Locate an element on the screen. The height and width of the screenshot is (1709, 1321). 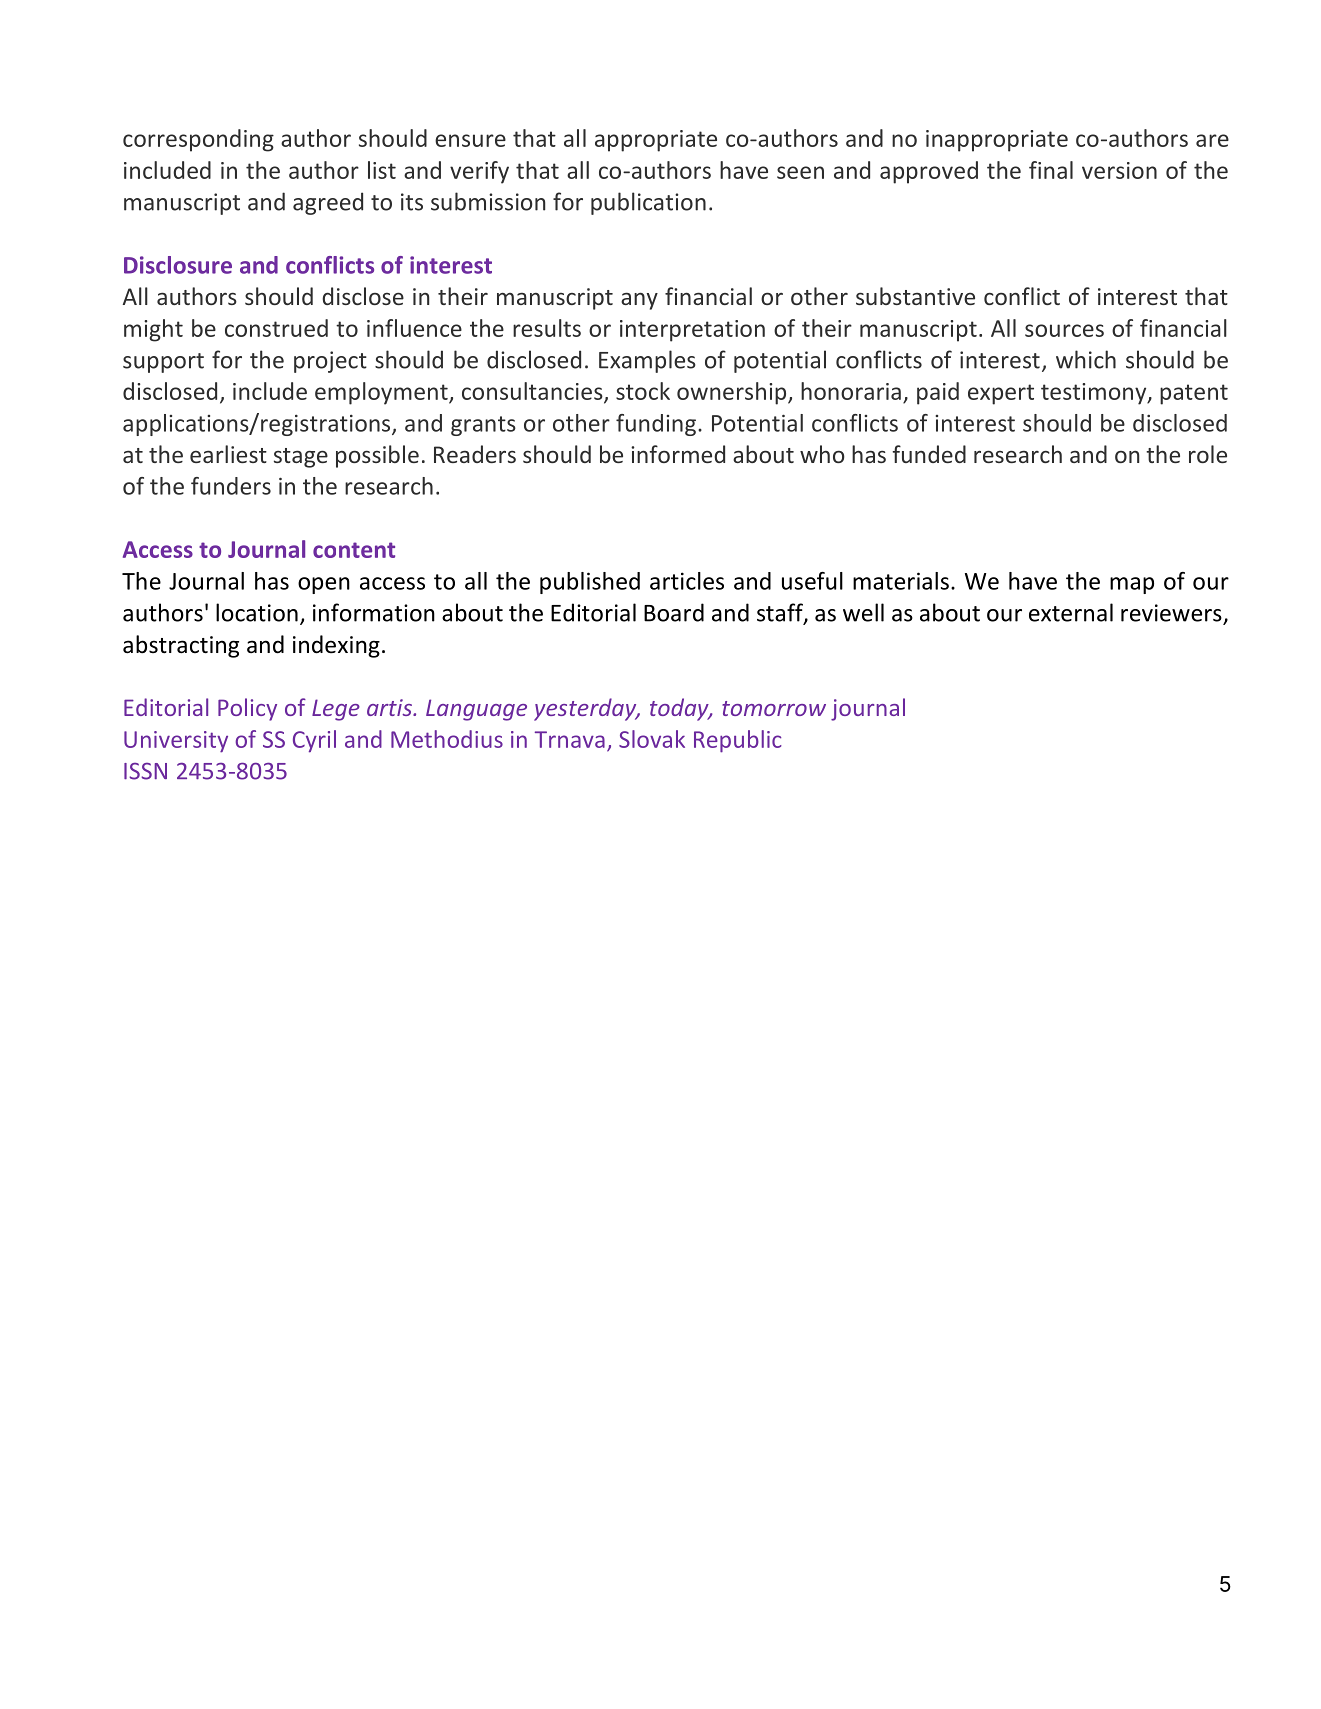
stage is located at coordinates (301, 458).
